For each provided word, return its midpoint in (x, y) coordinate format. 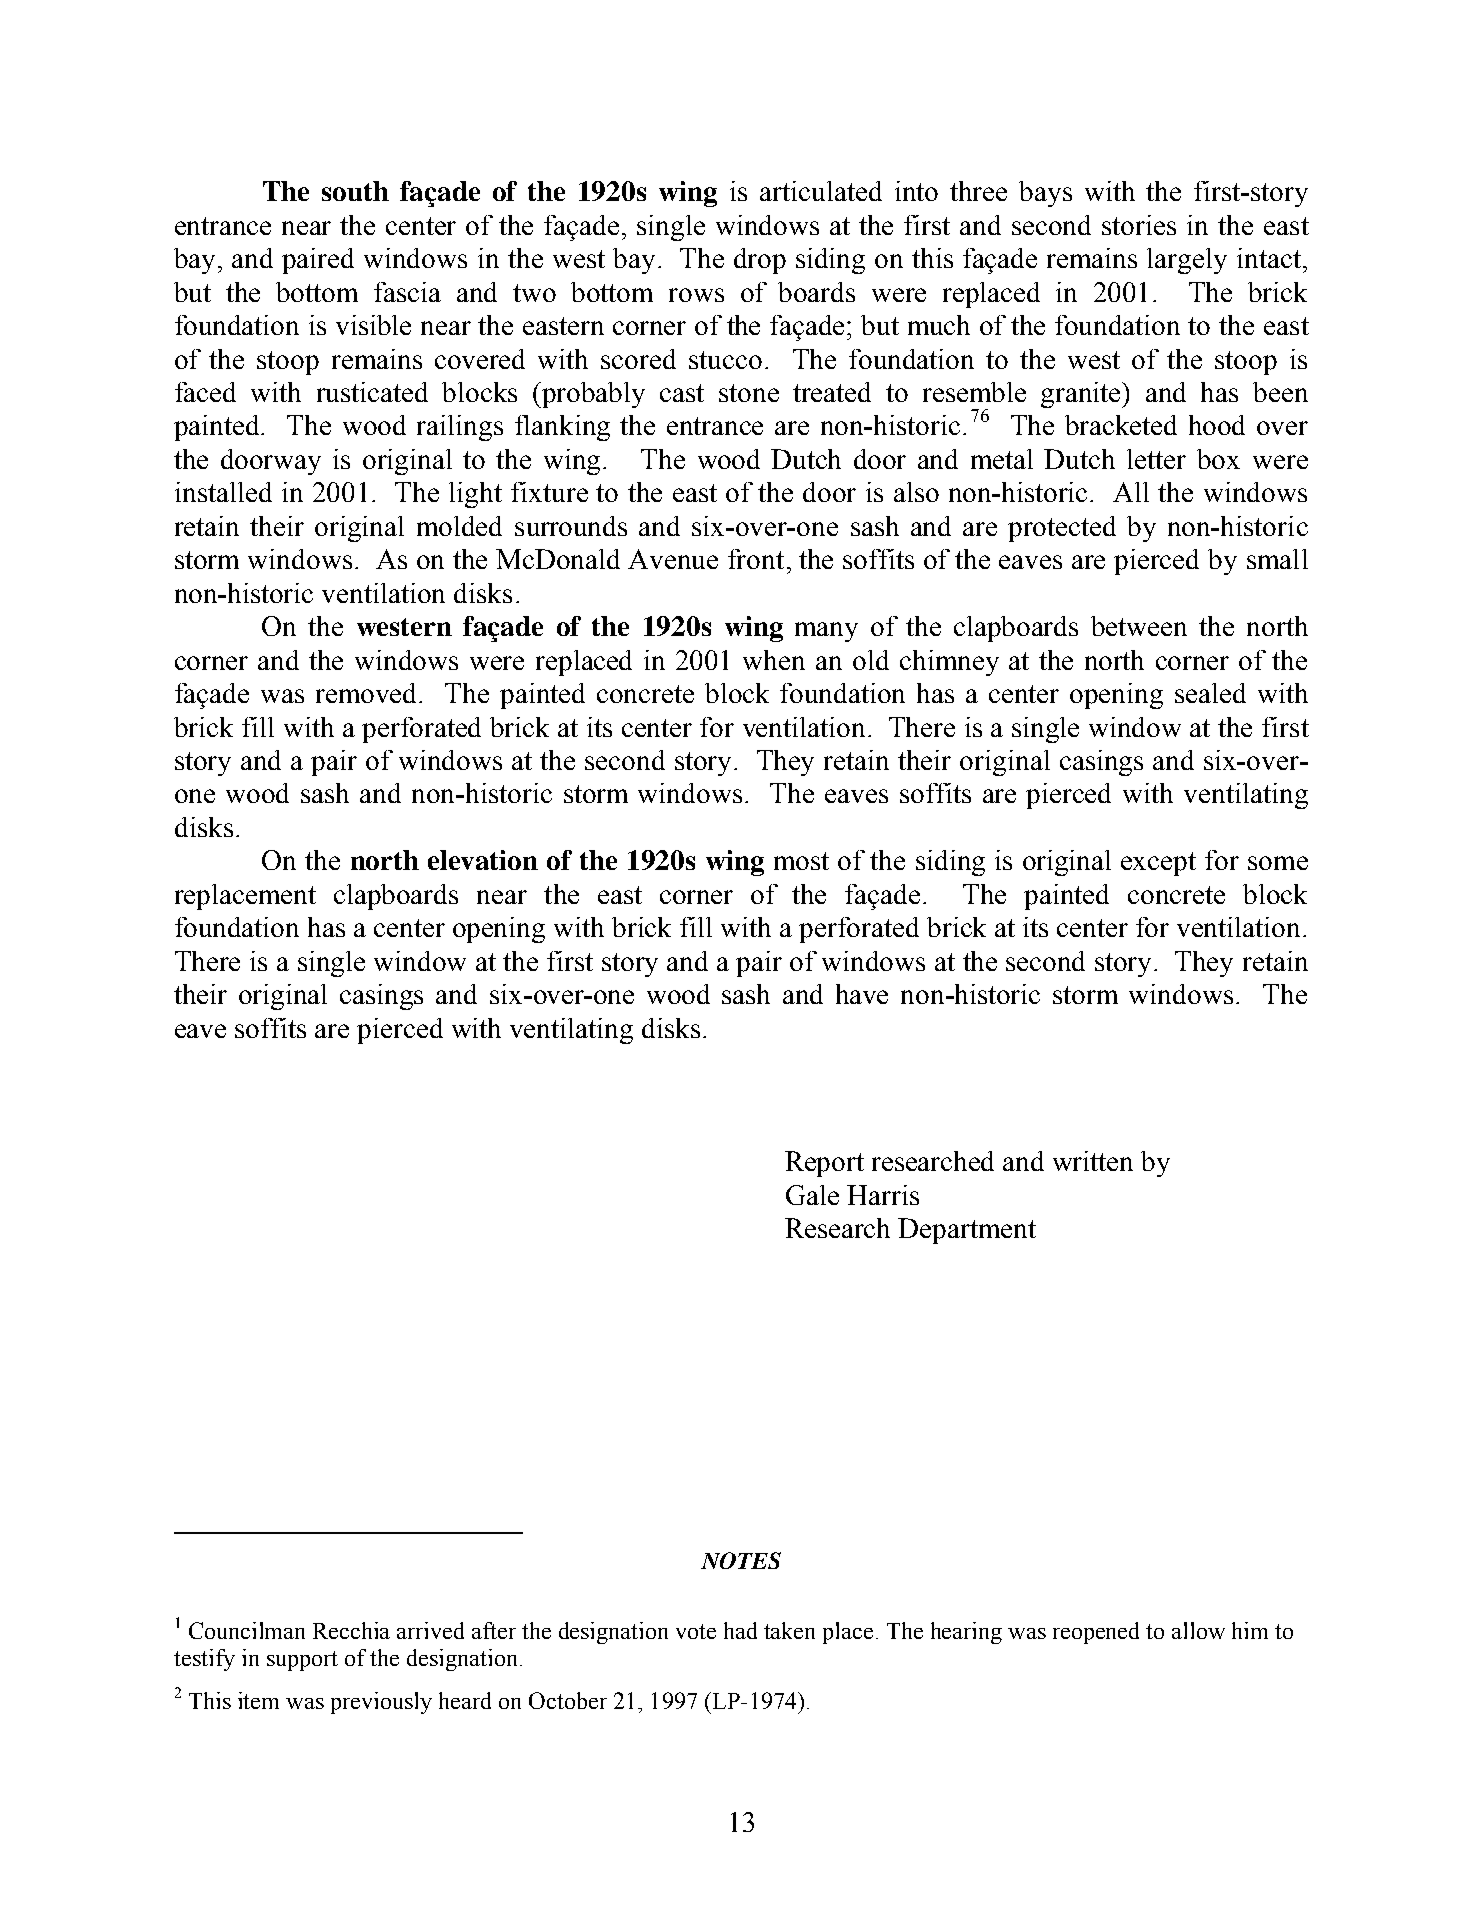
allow (1198, 1630)
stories (1139, 225)
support (302, 1661)
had (740, 1630)
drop (760, 261)
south (355, 191)
